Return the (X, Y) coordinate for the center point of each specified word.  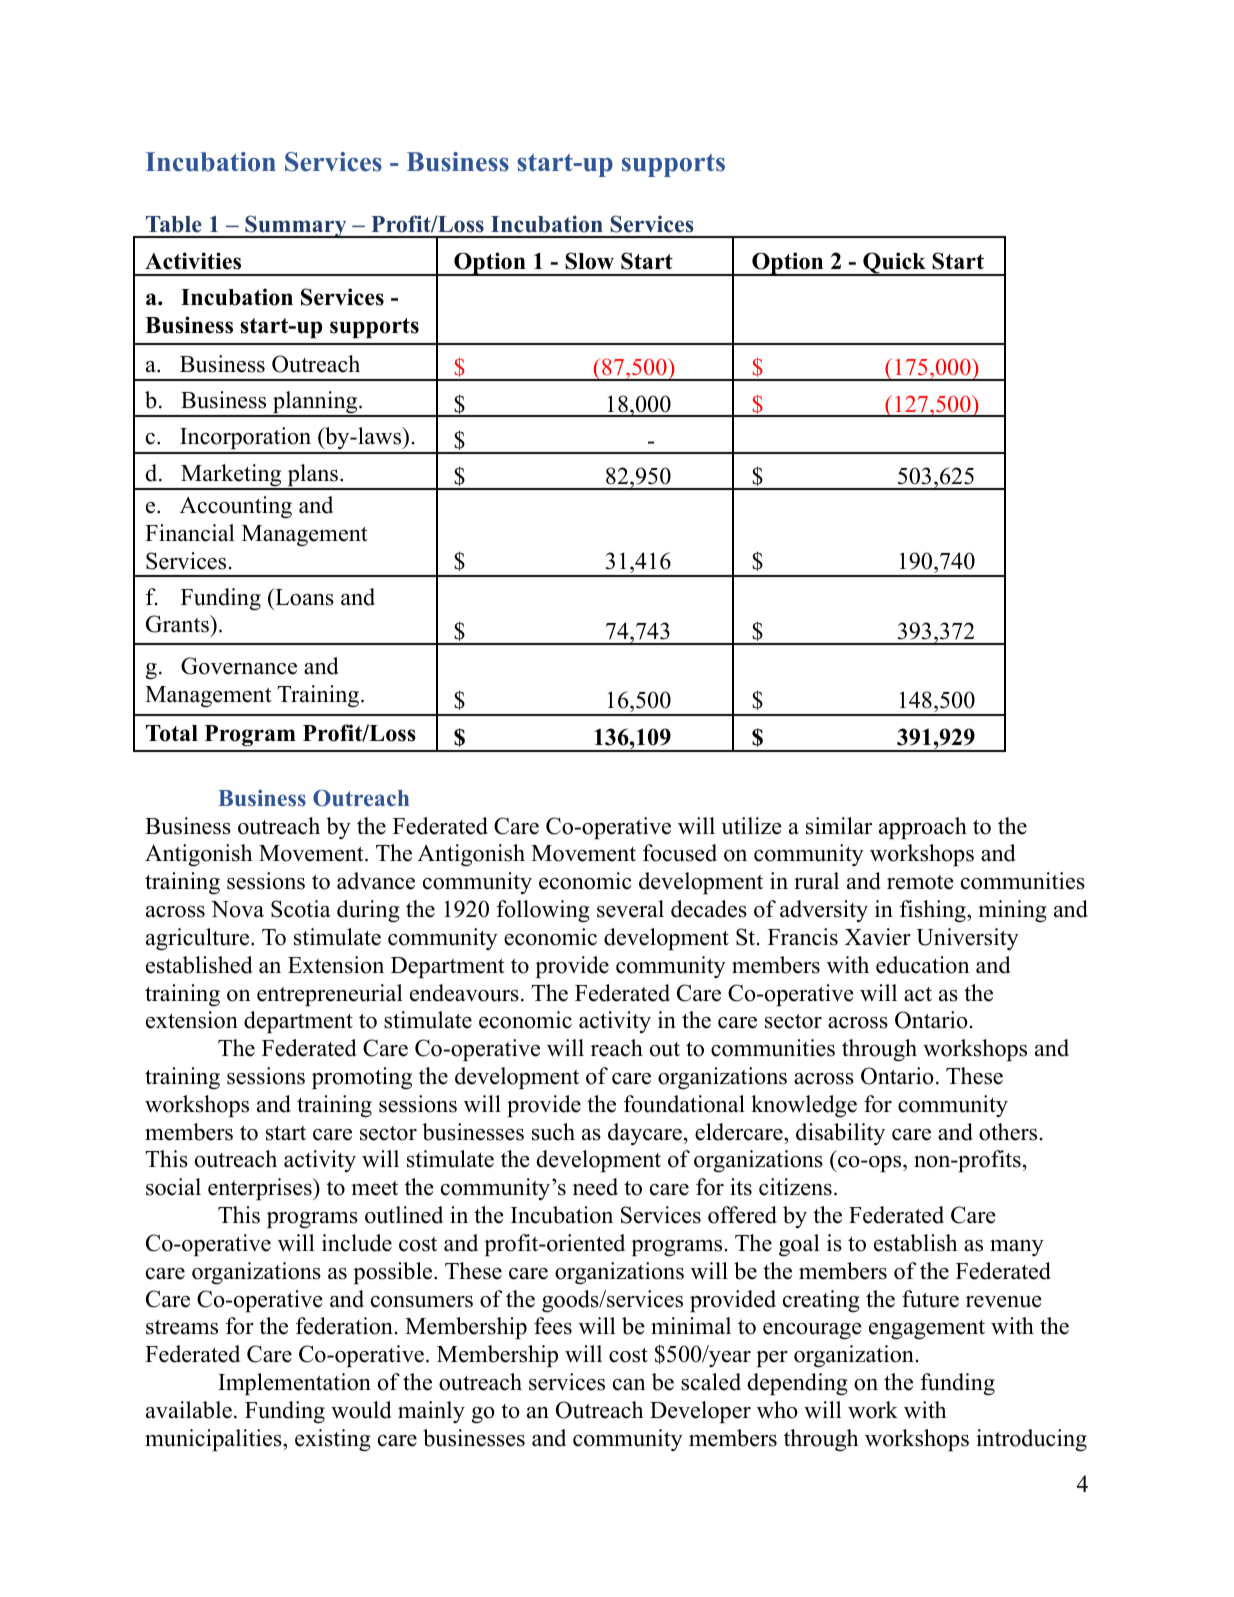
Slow (589, 261)
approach (923, 828)
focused (680, 853)
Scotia (301, 909)
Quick (894, 264)
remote (920, 882)
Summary (296, 226)
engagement (927, 1330)
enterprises (261, 1189)
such (553, 1132)
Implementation (294, 1384)
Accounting (236, 507)
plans (312, 476)
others (1008, 1132)
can (629, 1385)
